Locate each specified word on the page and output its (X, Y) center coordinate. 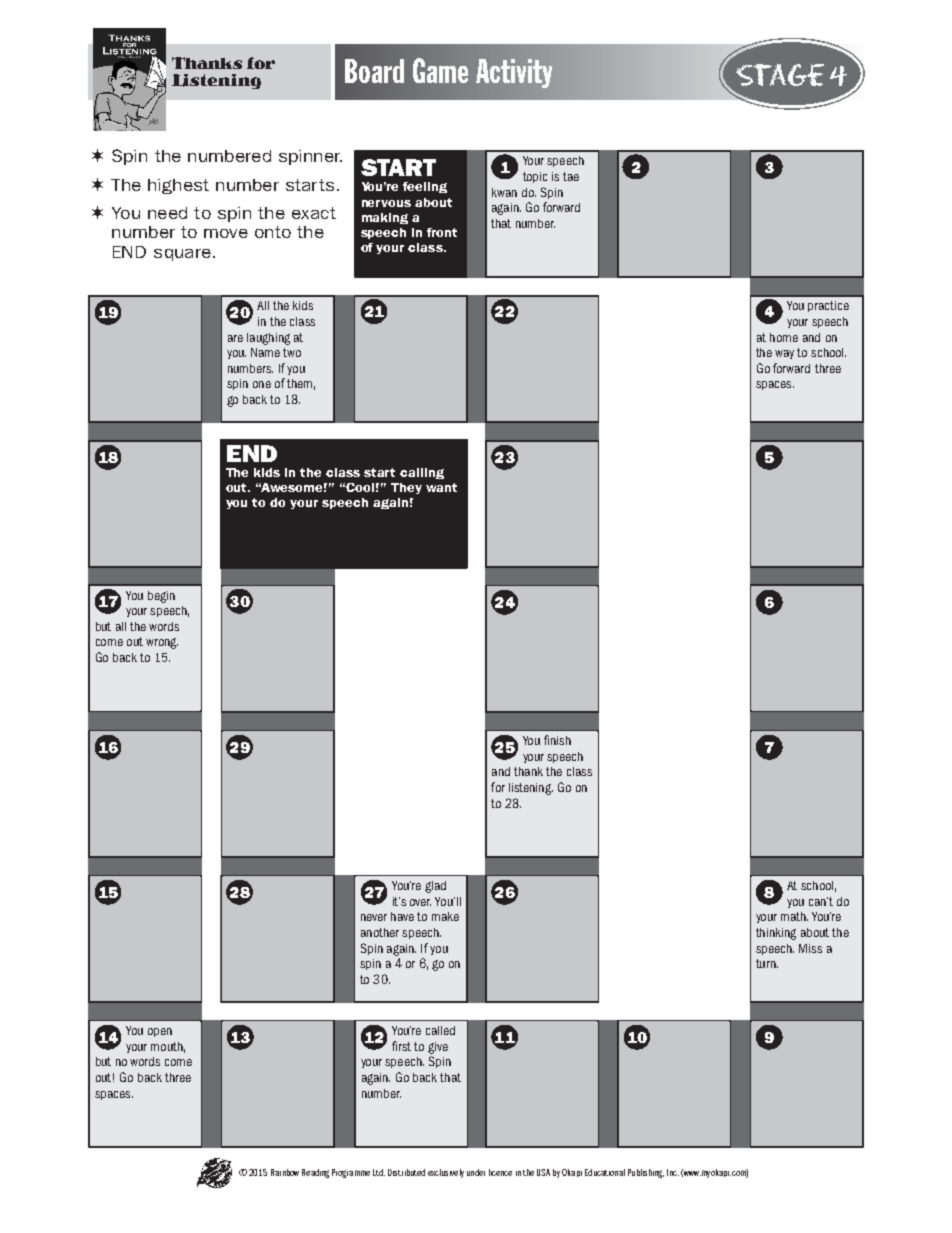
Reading (315, 1173)
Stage (780, 75)
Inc (673, 1172)
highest (178, 186)
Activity (514, 73)
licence (500, 1172)
